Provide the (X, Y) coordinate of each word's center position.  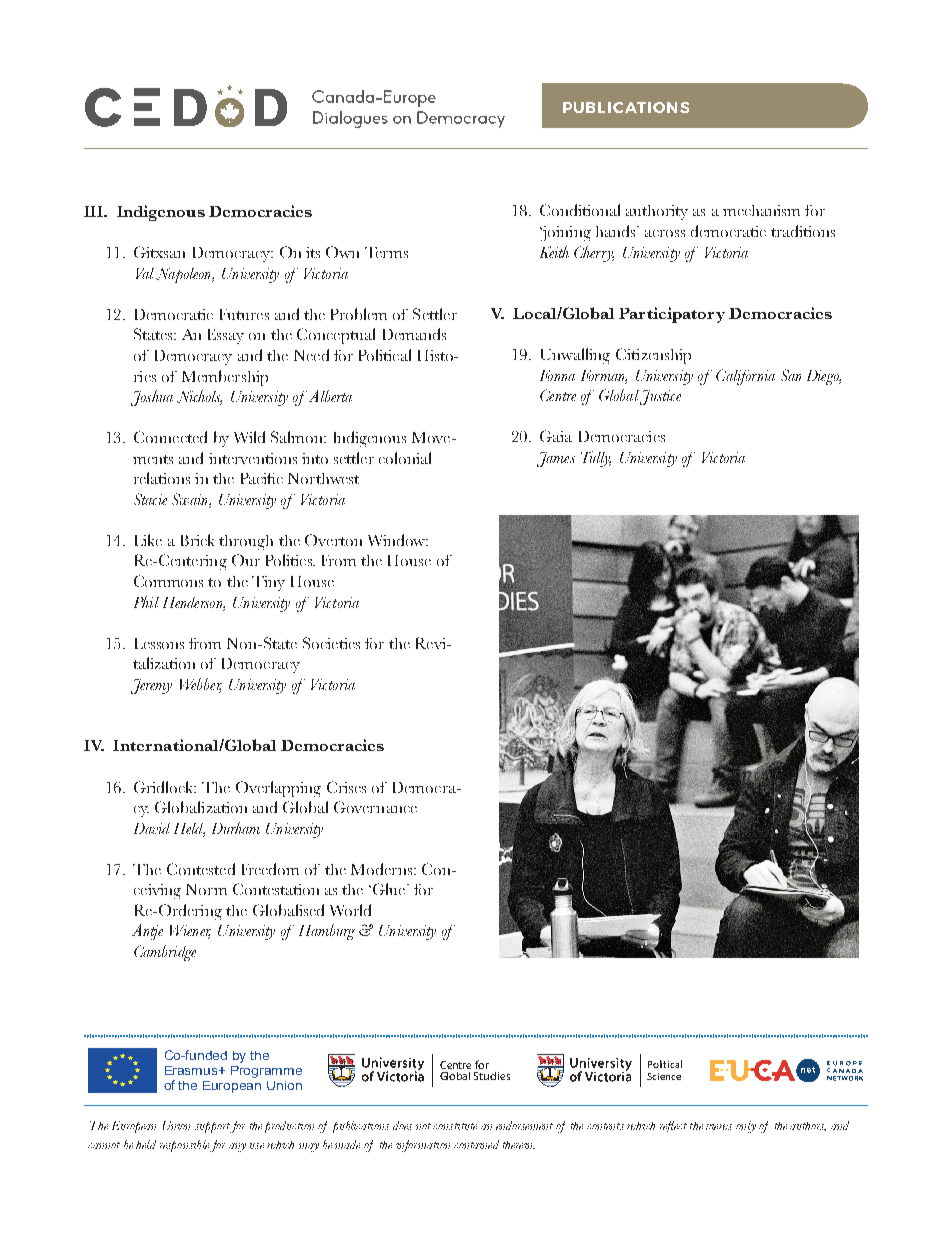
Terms (386, 252)
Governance (375, 807)
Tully (596, 459)
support (213, 1127)
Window (397, 540)
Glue (390, 889)
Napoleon (185, 275)
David (152, 828)
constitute (455, 1126)
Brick (197, 540)
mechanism (761, 210)
